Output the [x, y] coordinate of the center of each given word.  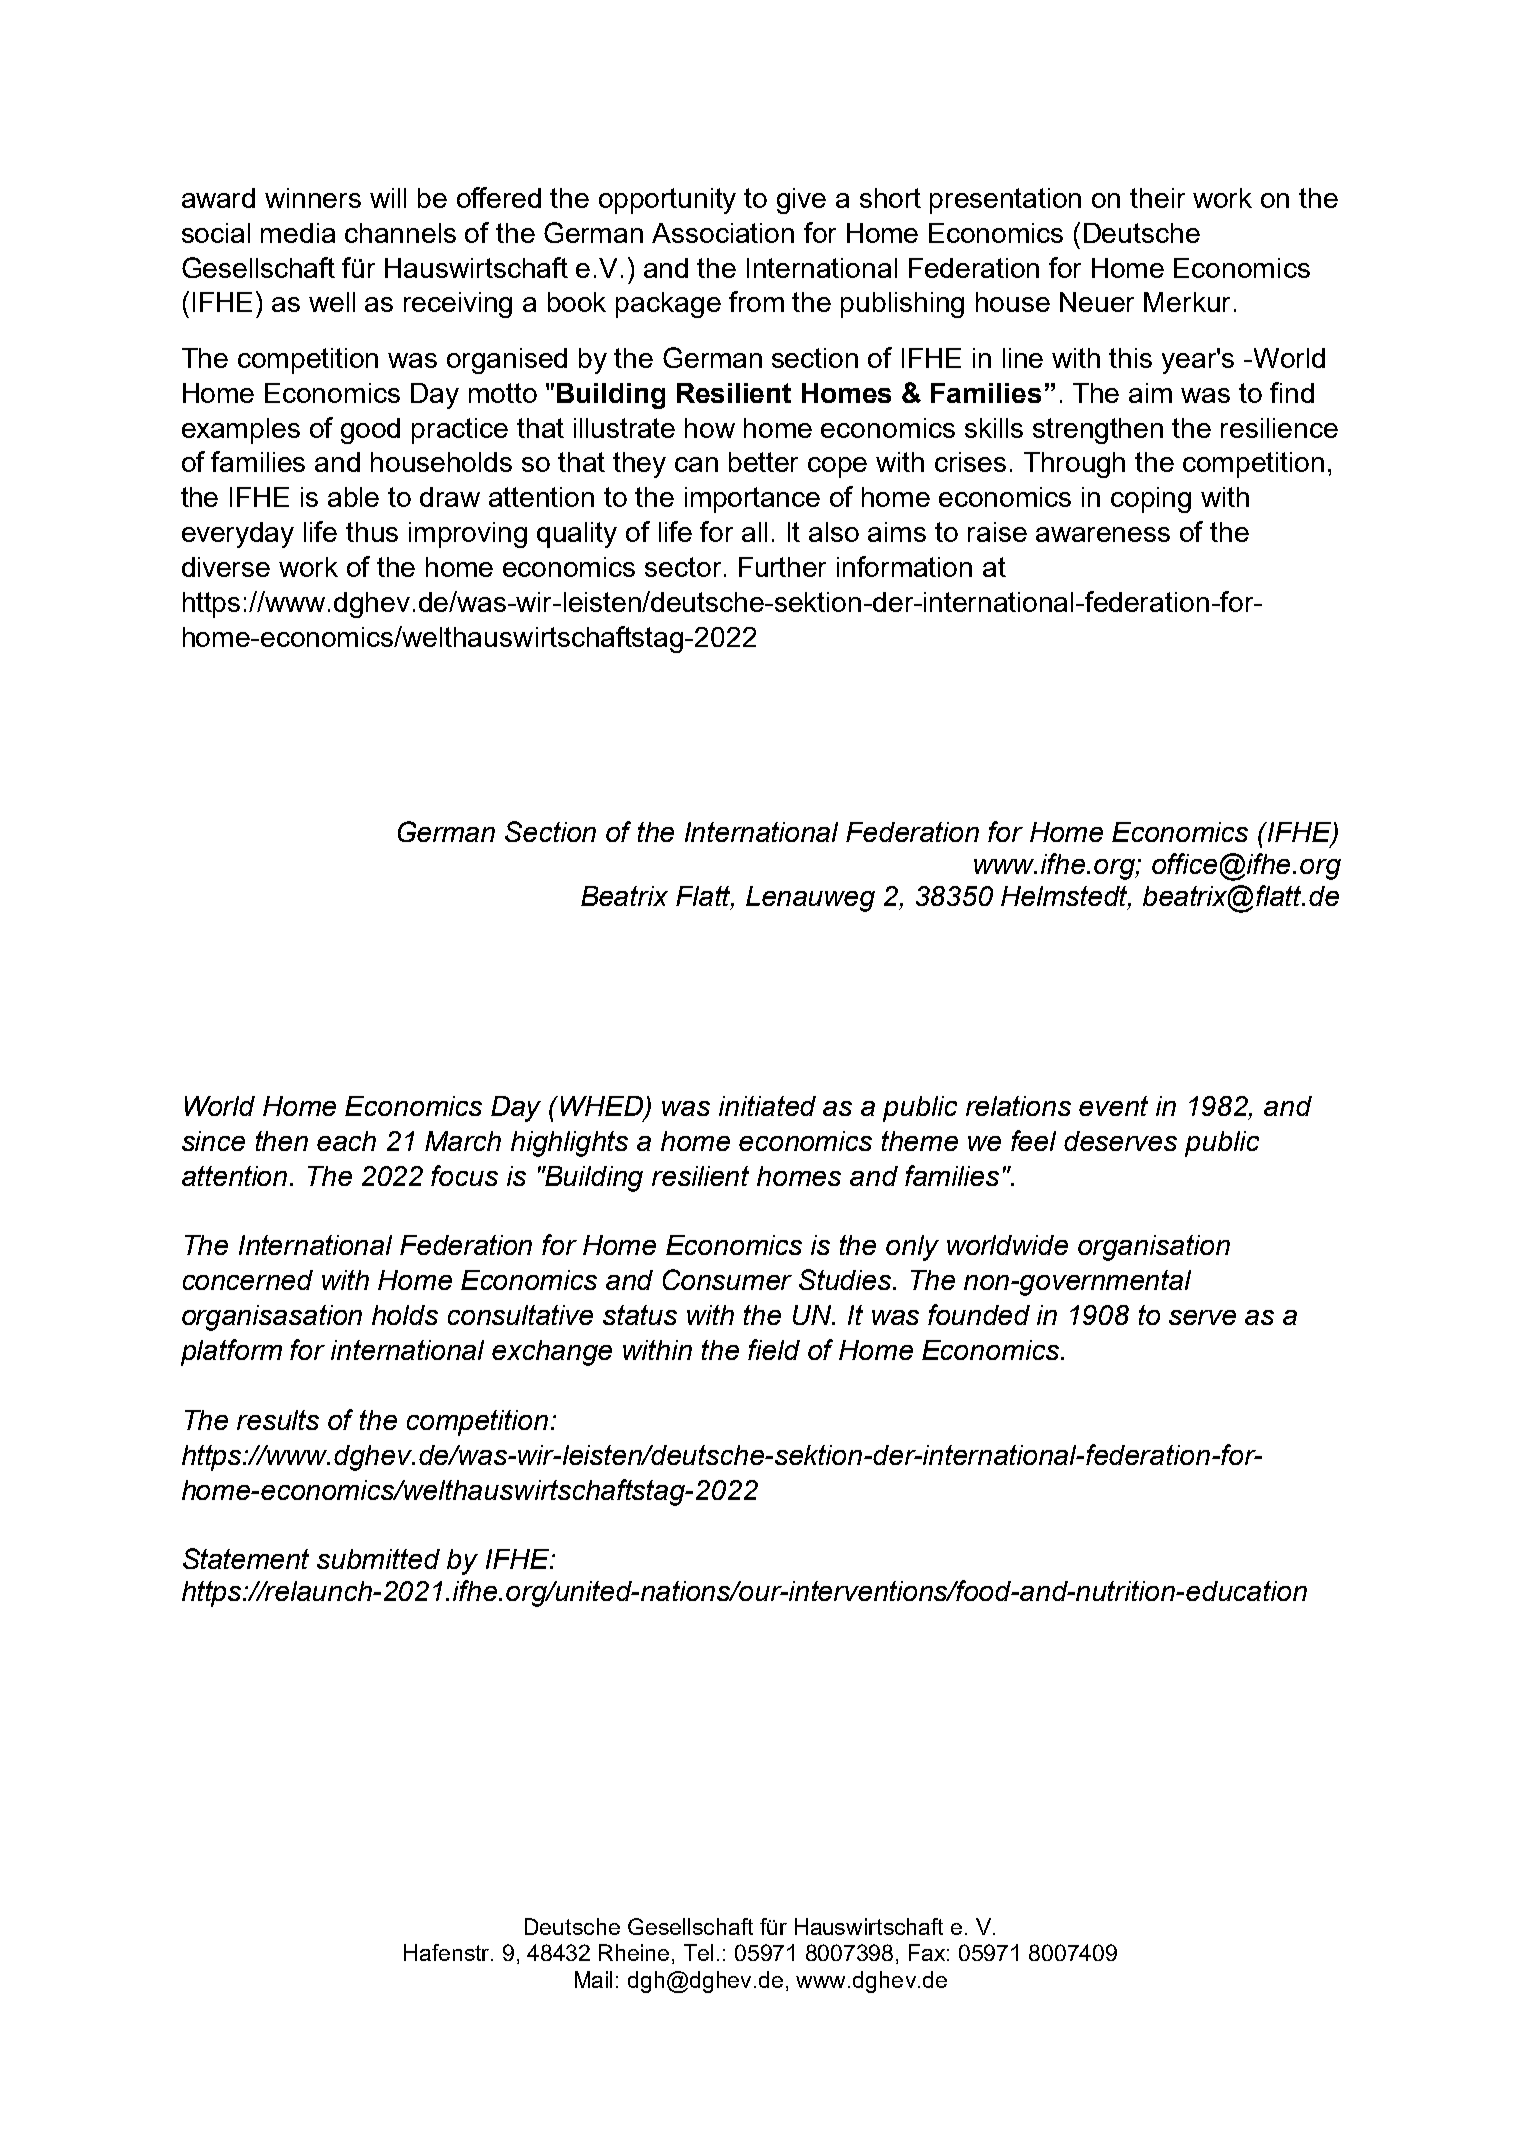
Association [723, 233]
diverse [226, 567]
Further [782, 567]
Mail [593, 1979]
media [298, 233]
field [774, 1349]
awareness [1103, 534]
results [278, 1420]
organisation [1154, 1248]
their [1157, 198]
